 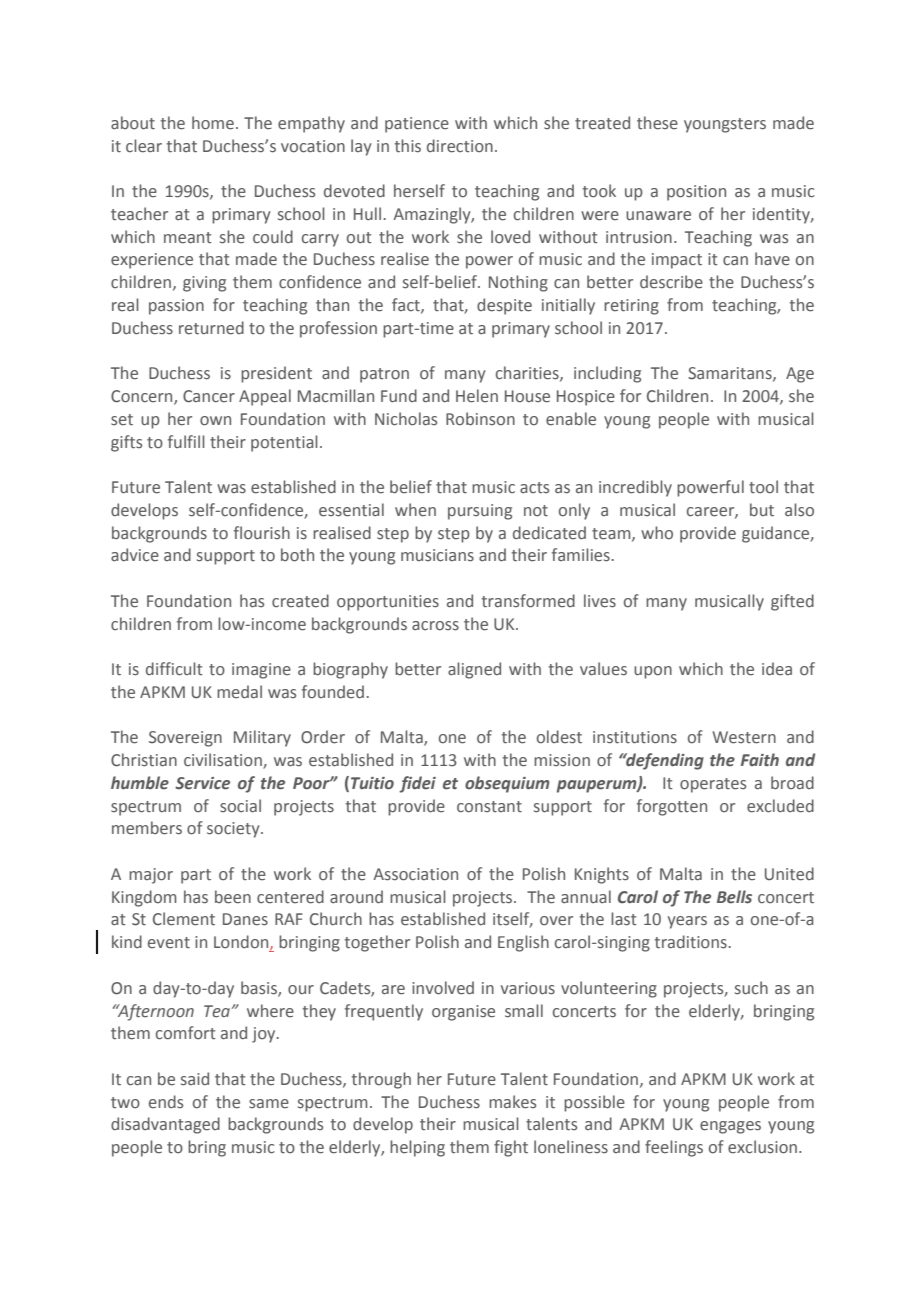 I want to click on home, so click(x=213, y=123).
